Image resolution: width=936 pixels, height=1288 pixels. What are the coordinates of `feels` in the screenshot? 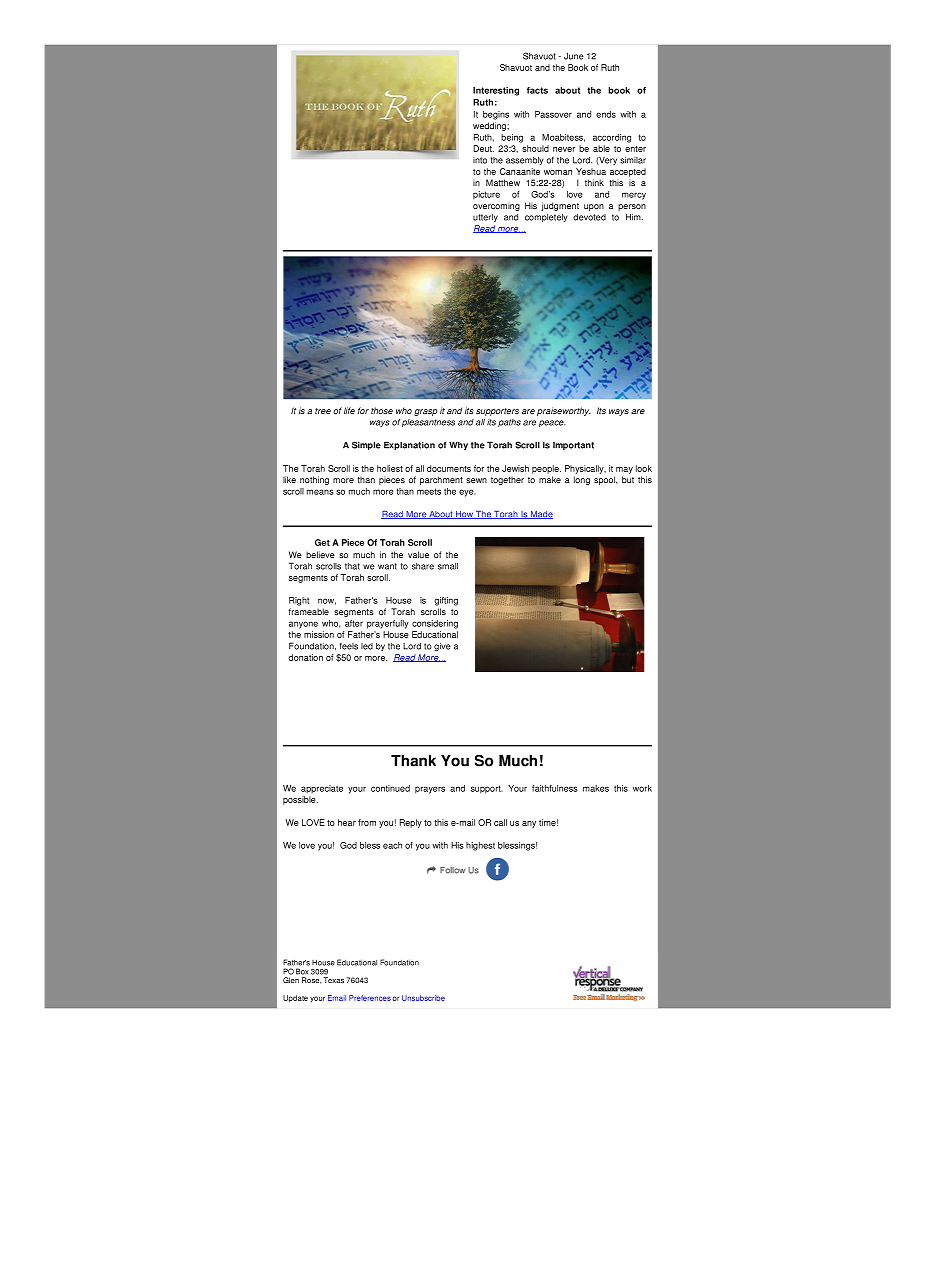 It's located at (349, 646).
